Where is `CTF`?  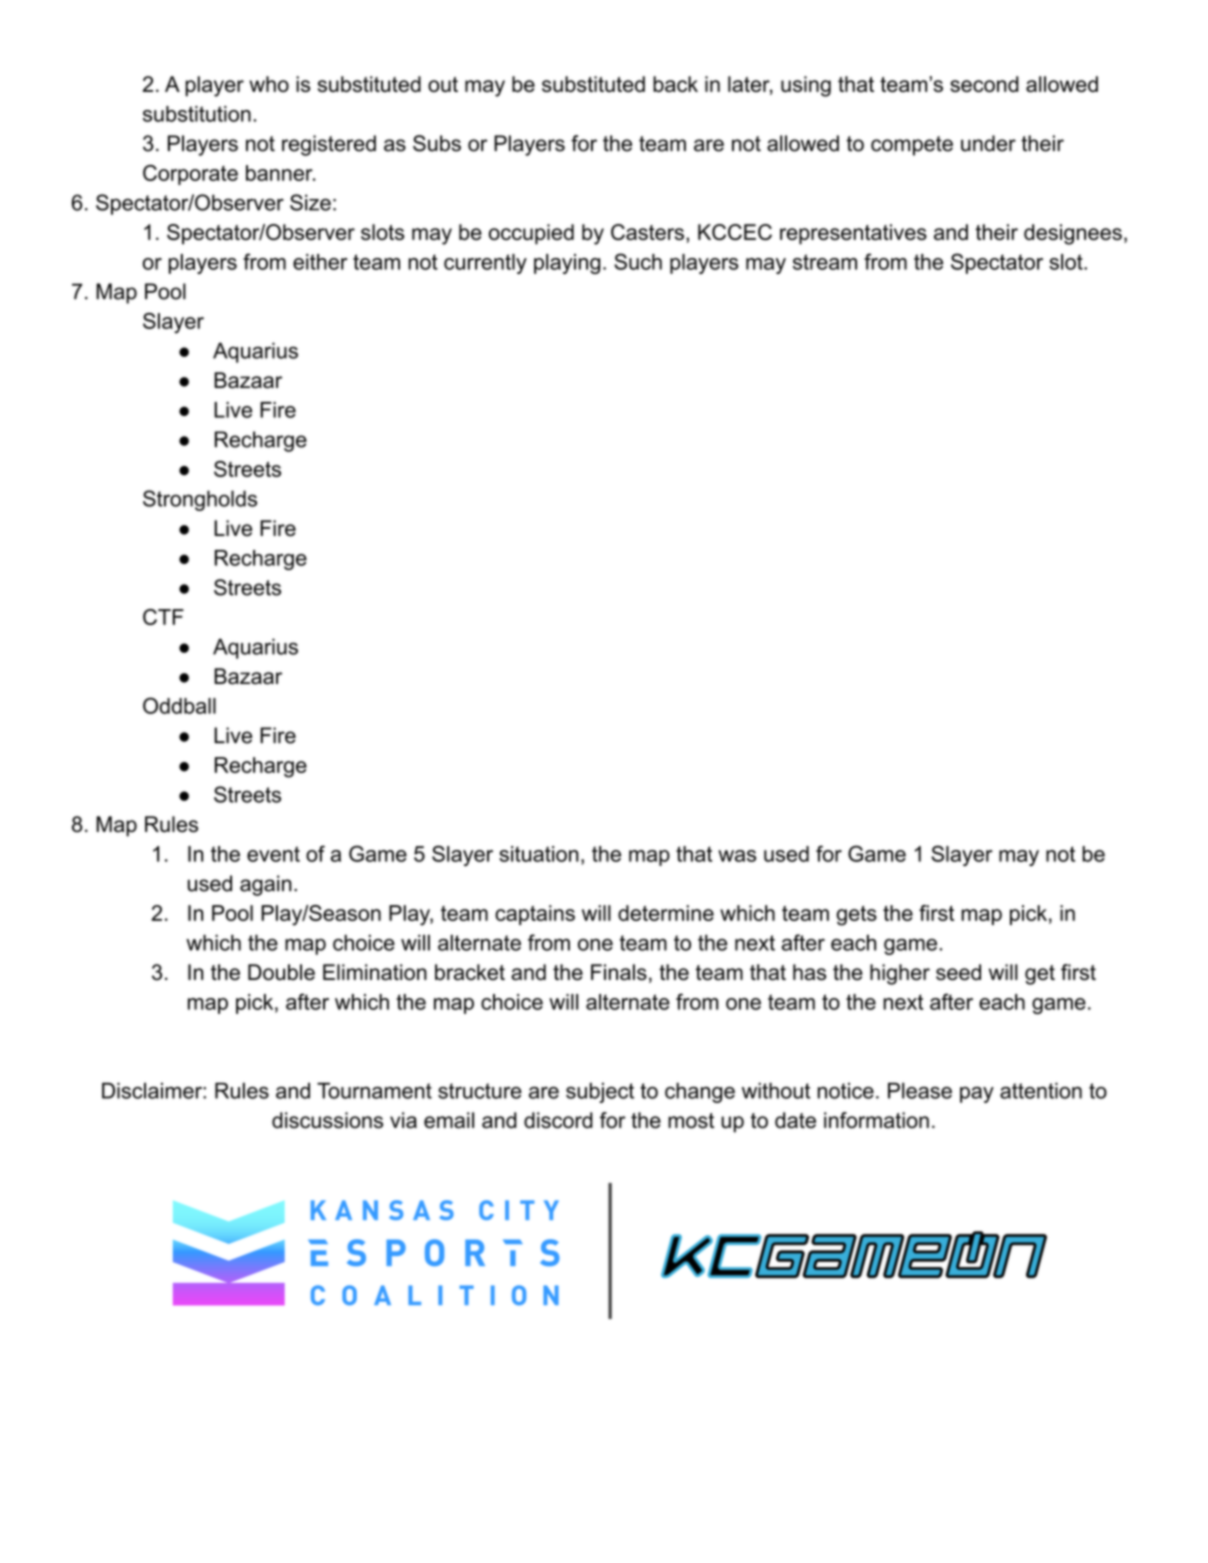 CTF is located at coordinates (163, 617).
